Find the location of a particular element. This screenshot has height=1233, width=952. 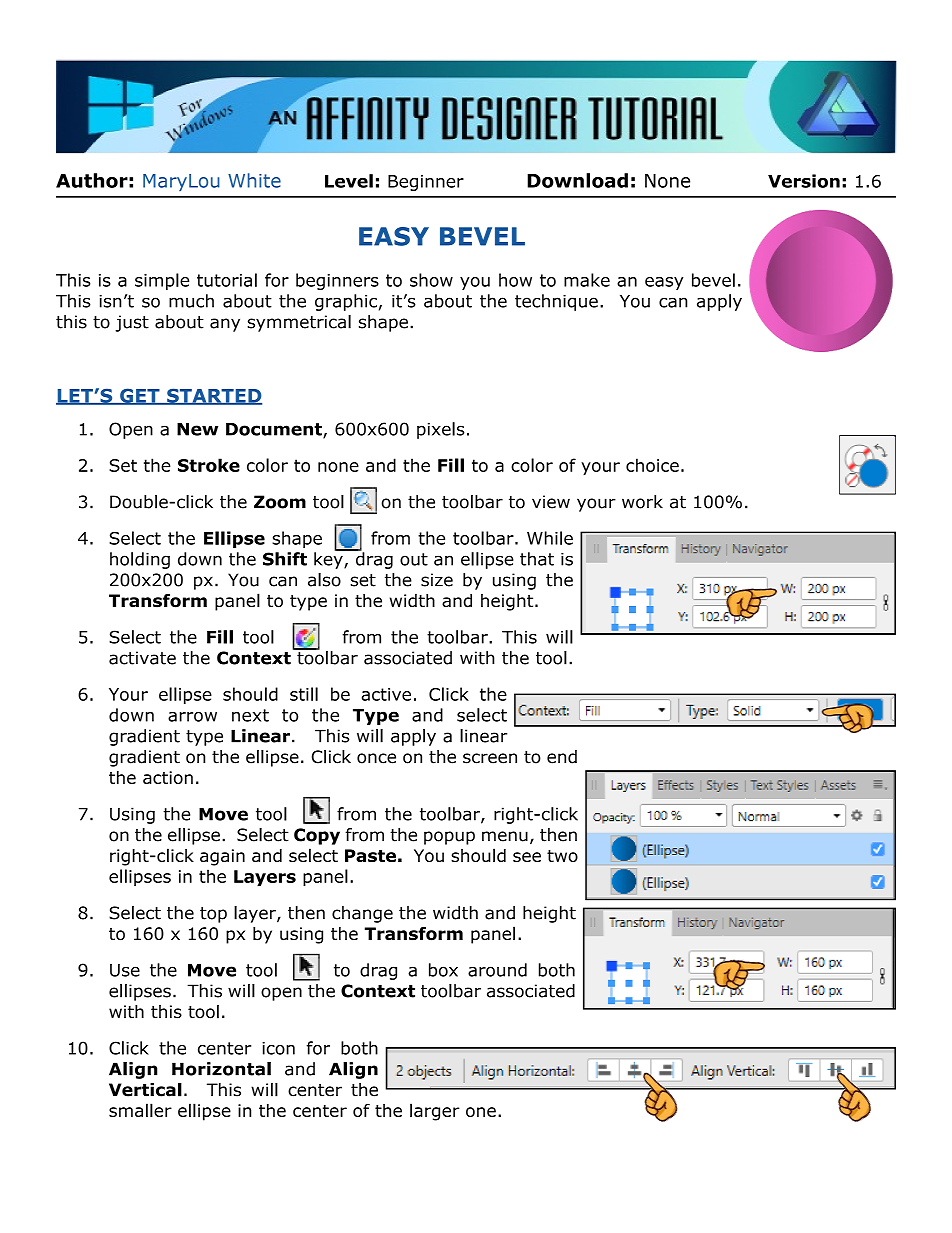

Version is located at coordinates (804, 181).
